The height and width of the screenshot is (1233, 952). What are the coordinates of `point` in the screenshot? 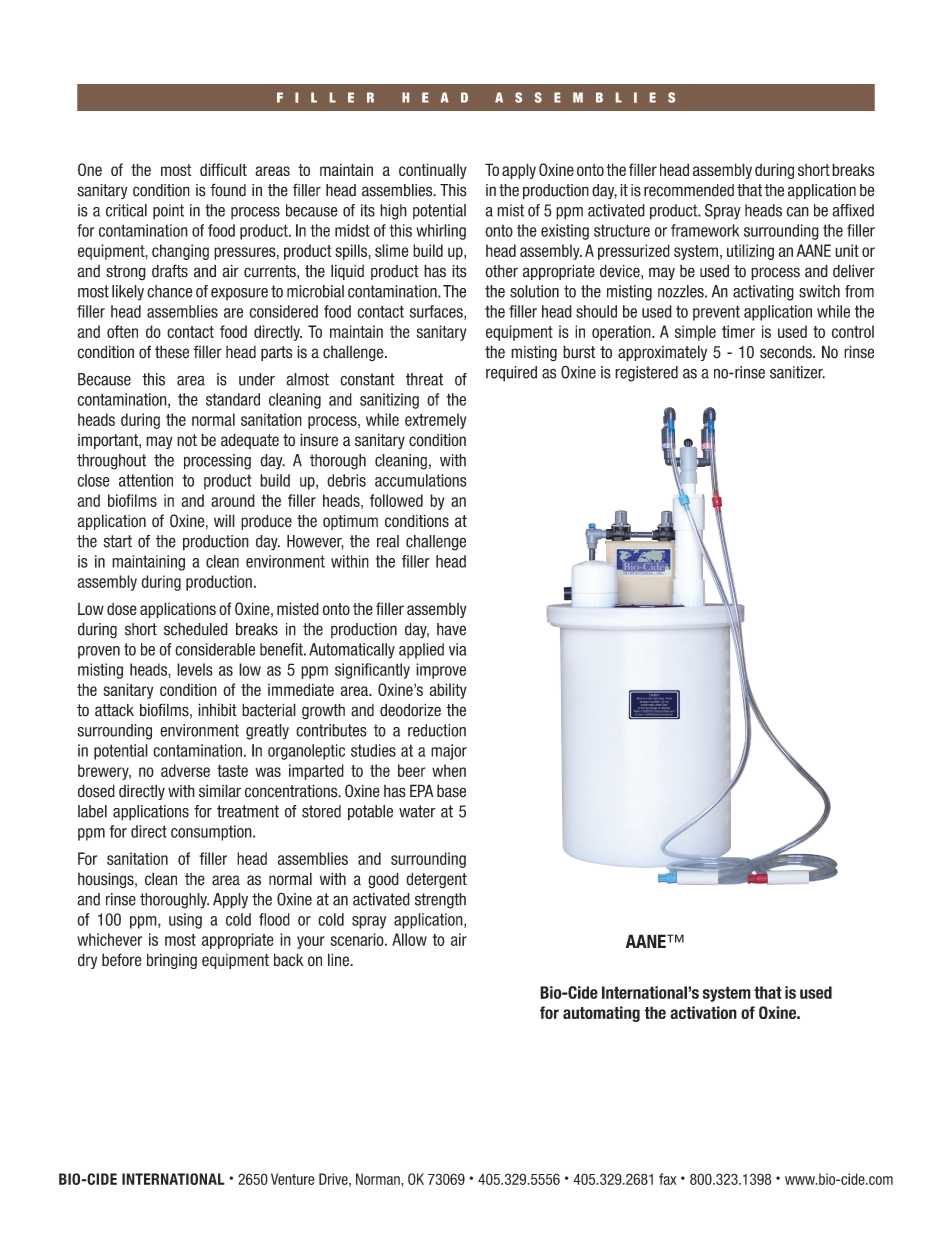 It's located at (168, 212).
